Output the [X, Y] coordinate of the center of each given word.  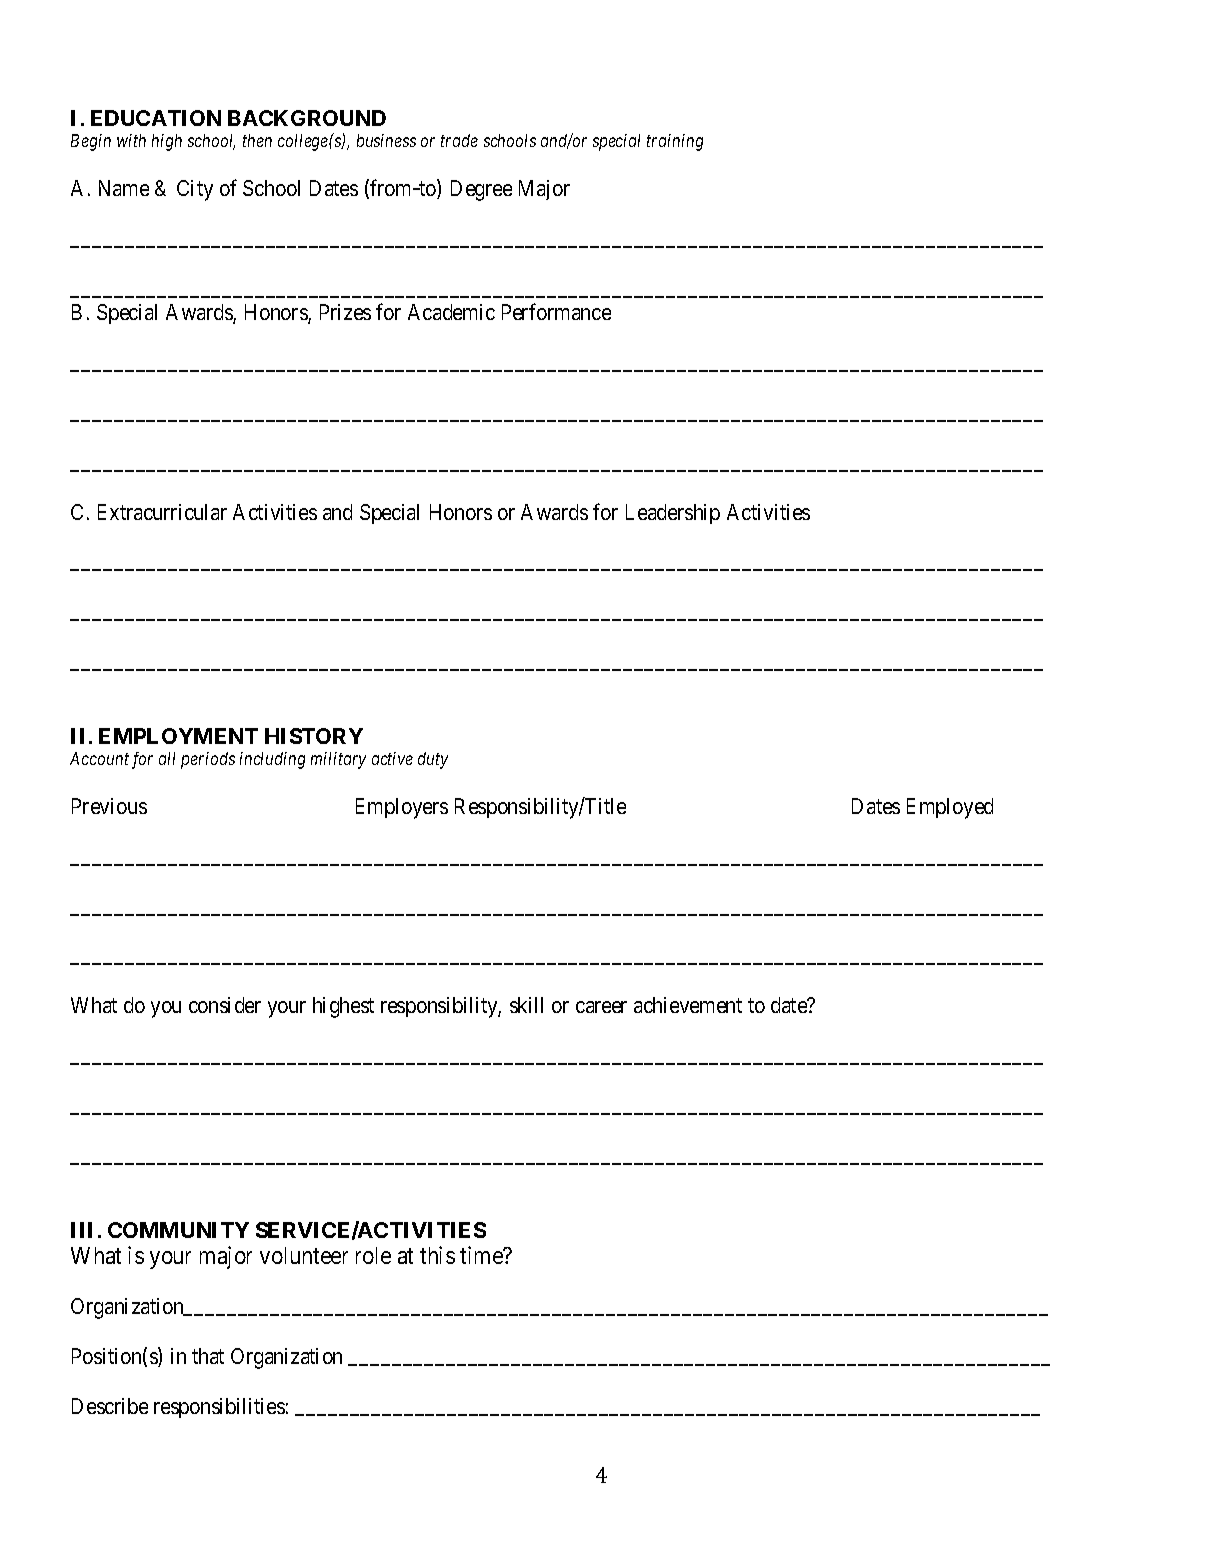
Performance [556, 312]
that [208, 1356]
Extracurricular [162, 512]
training [675, 142]
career [601, 1007]
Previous [109, 806]
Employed [950, 808]
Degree [481, 190]
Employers [402, 808]
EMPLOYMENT [178, 736]
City [195, 190]
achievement [688, 1005]
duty [433, 760]
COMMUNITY [178, 1230]
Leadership [673, 514]
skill [526, 1005]
